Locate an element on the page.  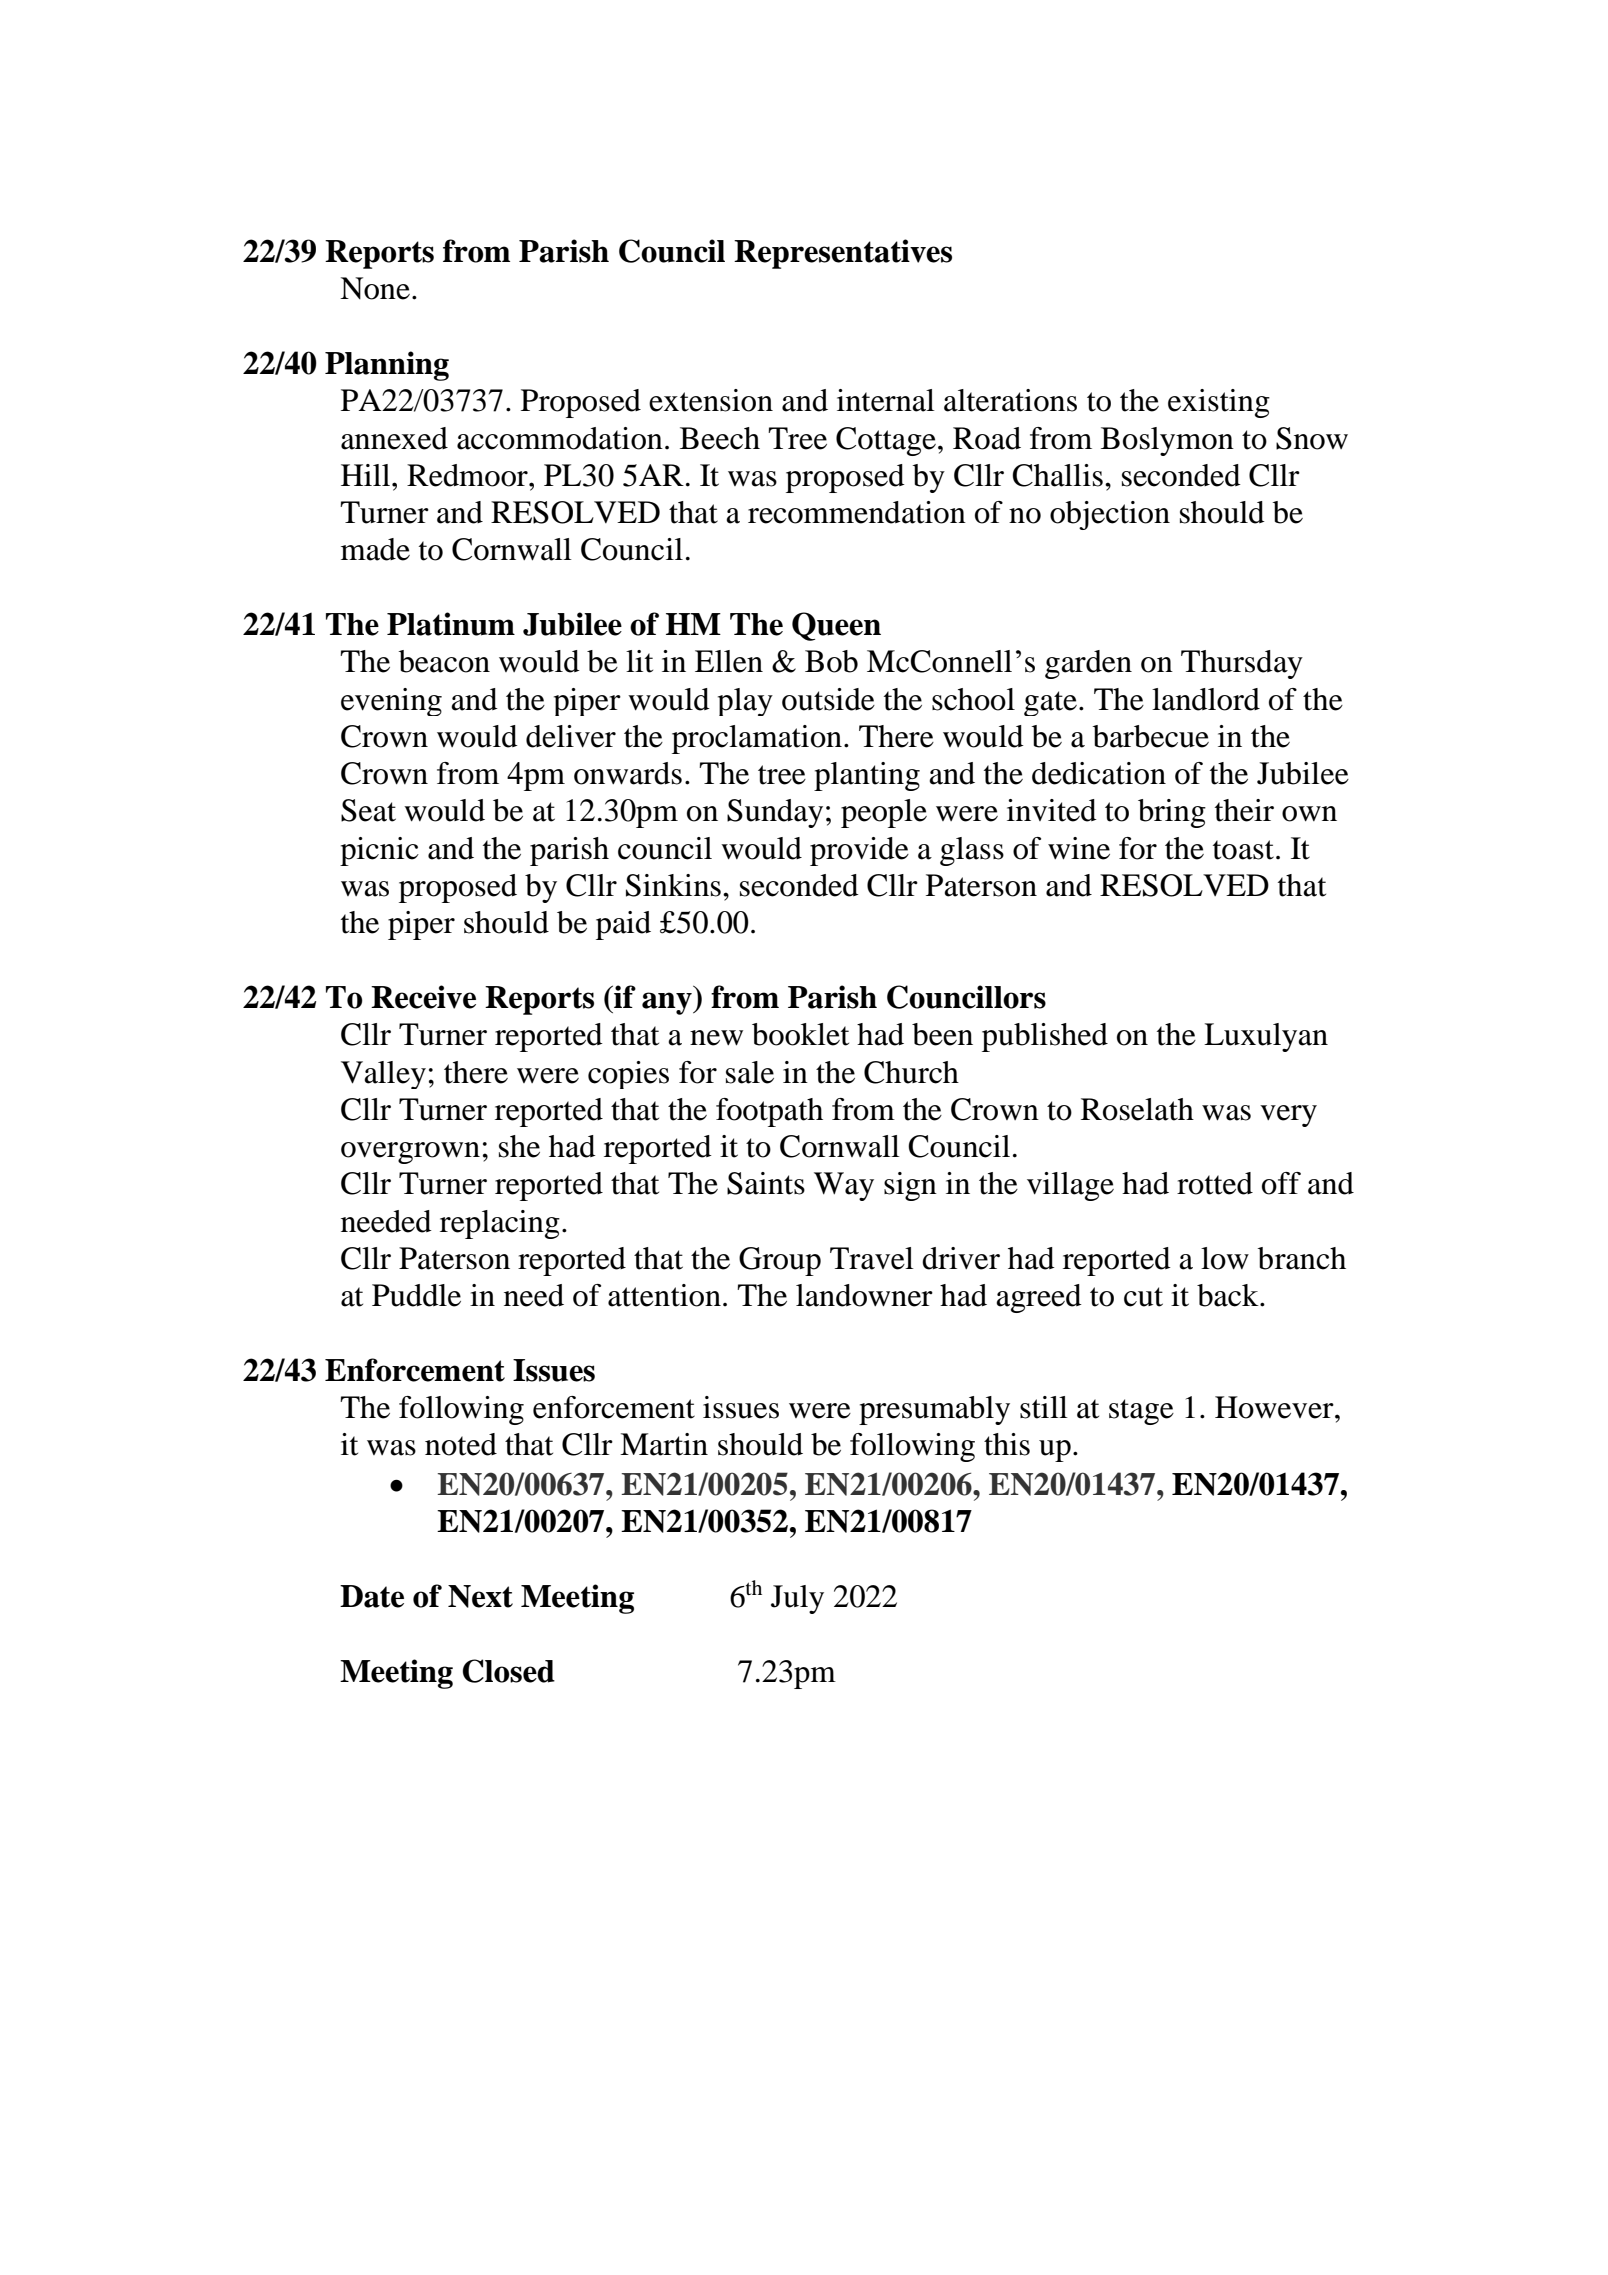
Next is located at coordinates (480, 1596).
